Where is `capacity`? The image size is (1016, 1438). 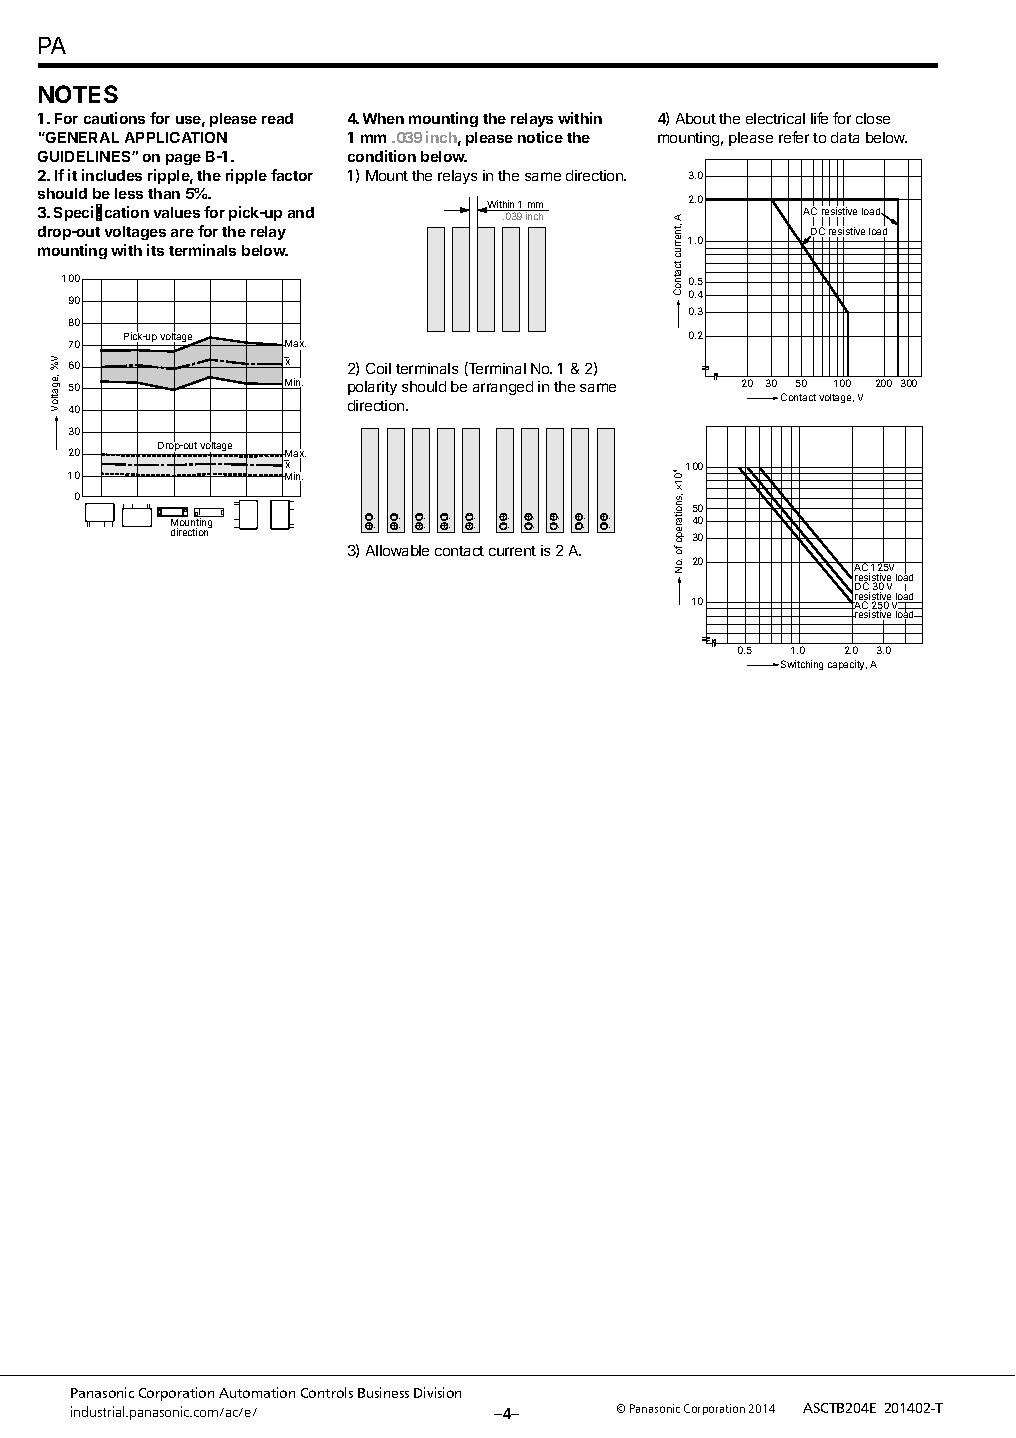
capacity is located at coordinates (847, 665).
